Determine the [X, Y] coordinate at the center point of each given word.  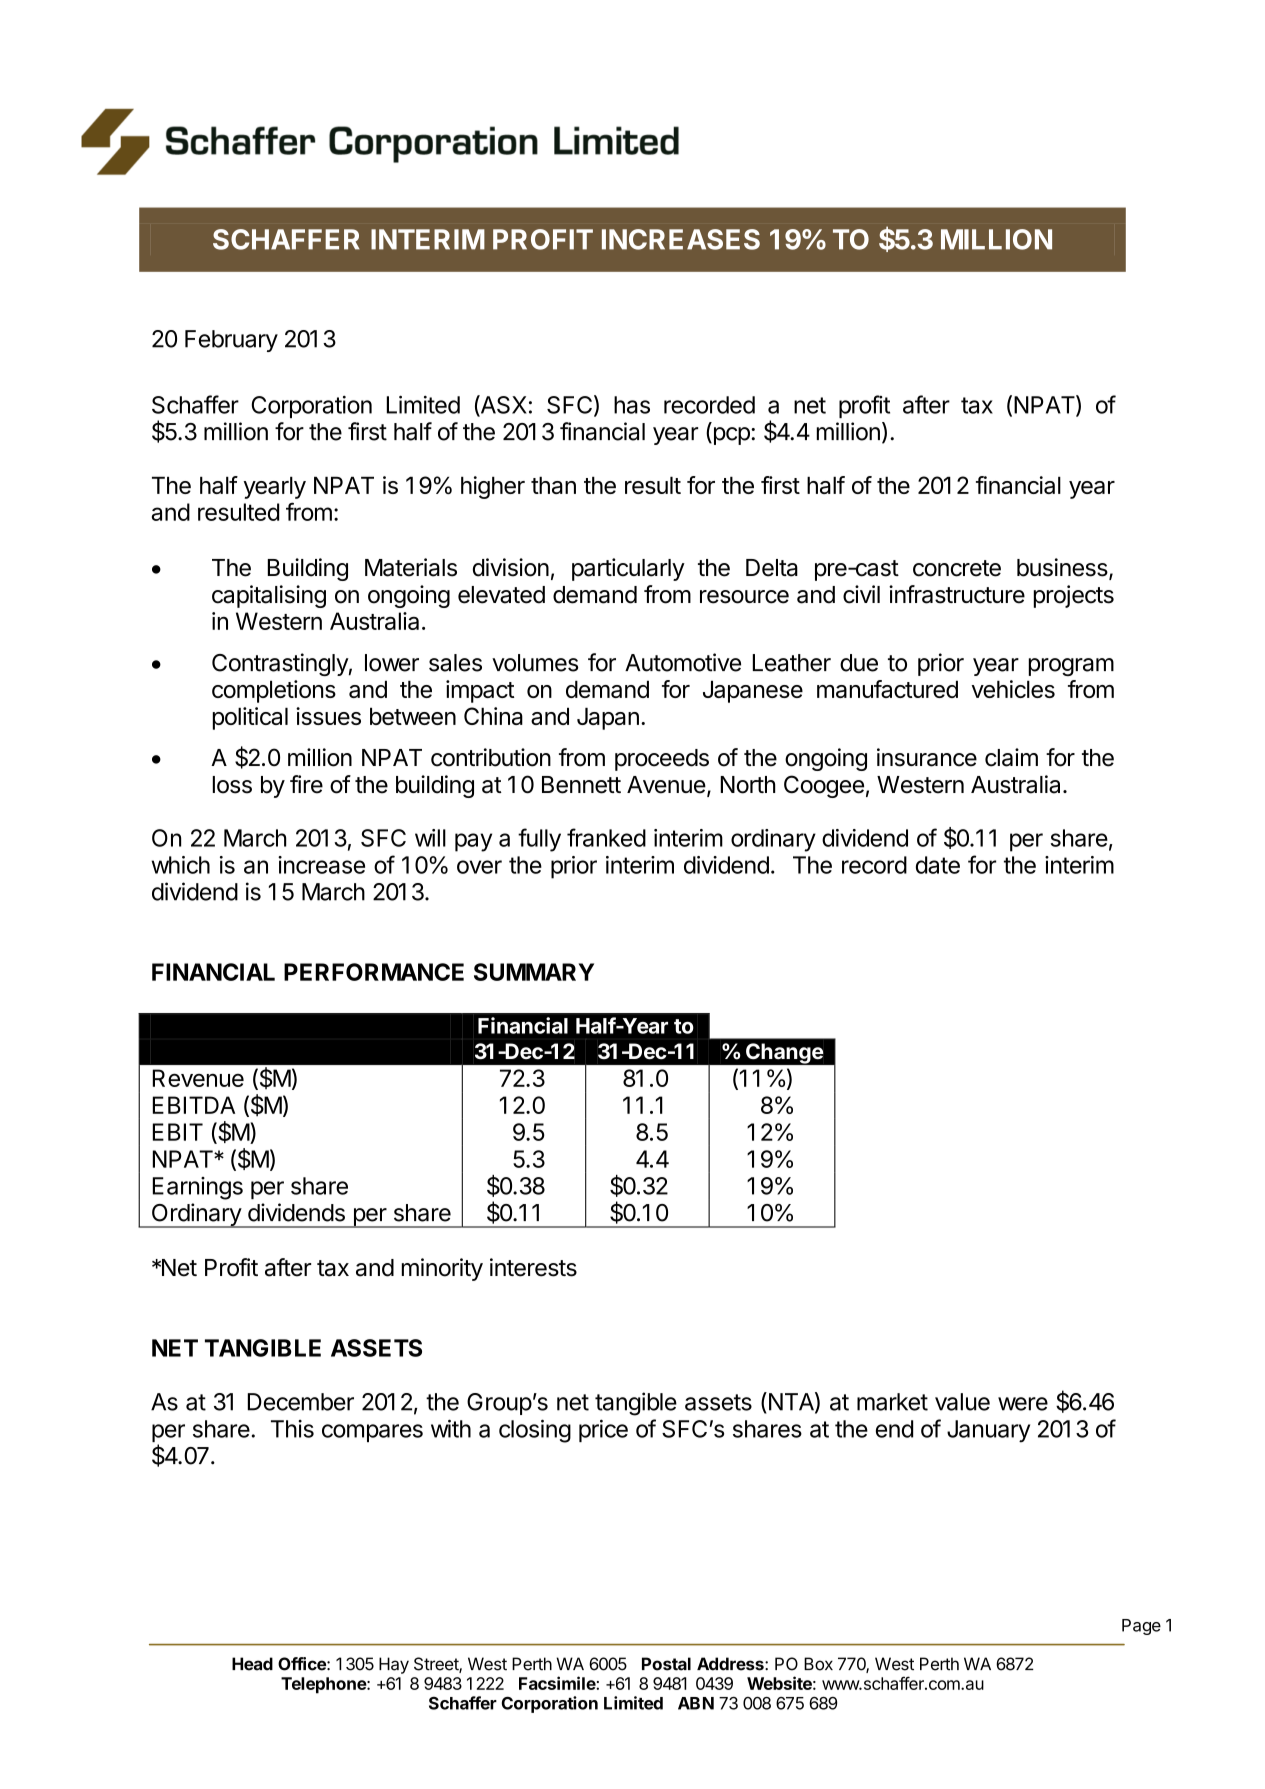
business [1063, 568]
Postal [666, 1664]
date [938, 865]
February [231, 341]
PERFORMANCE [374, 972]
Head [252, 1664]
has [632, 405]
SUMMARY [534, 972]
